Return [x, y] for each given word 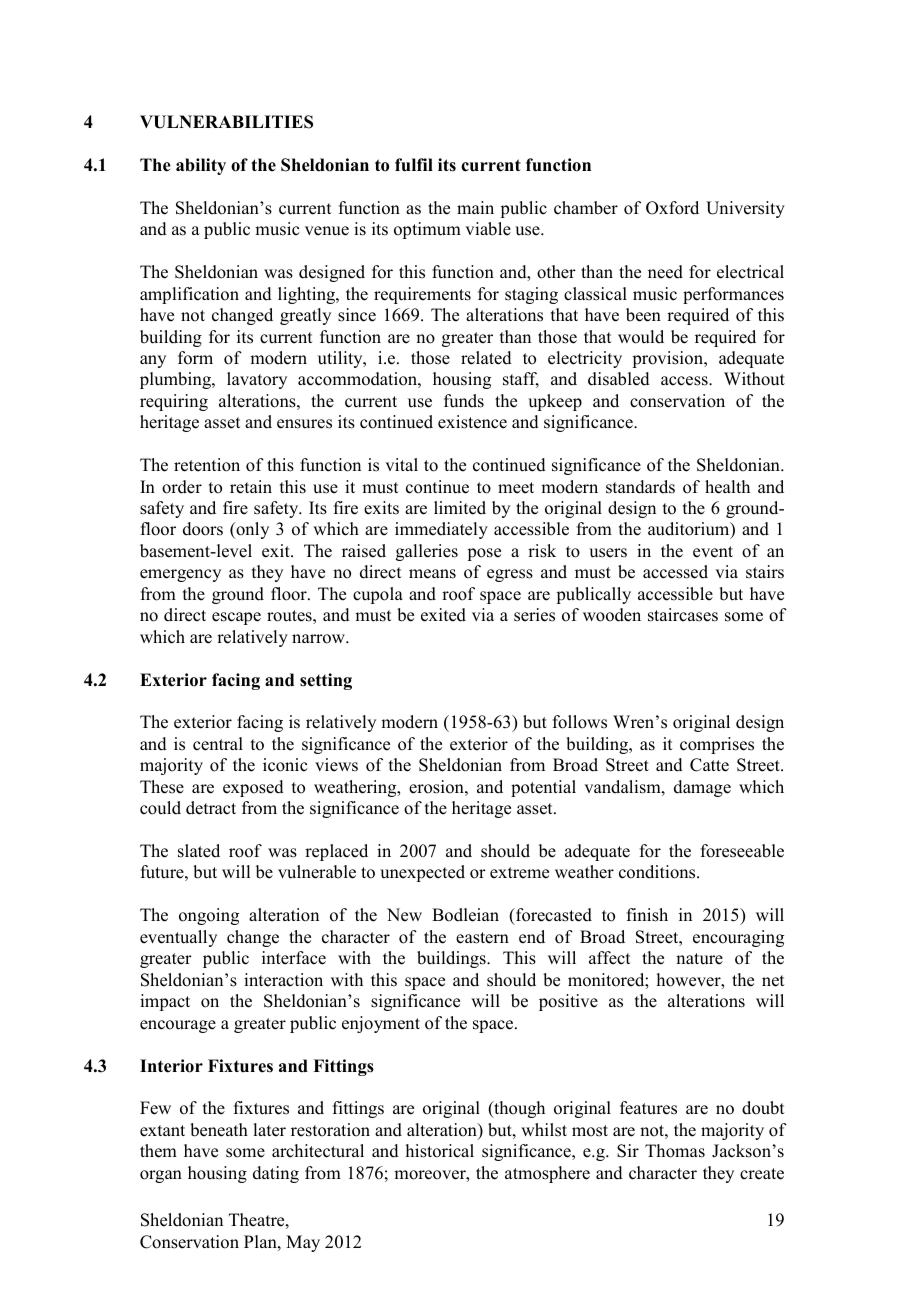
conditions [658, 872]
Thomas [675, 1151]
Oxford [672, 208]
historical [440, 1151]
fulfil [414, 165]
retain [251, 487]
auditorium [690, 530]
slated [199, 851]
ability [201, 166]
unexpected [422, 873]
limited [460, 508]
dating [276, 1174]
